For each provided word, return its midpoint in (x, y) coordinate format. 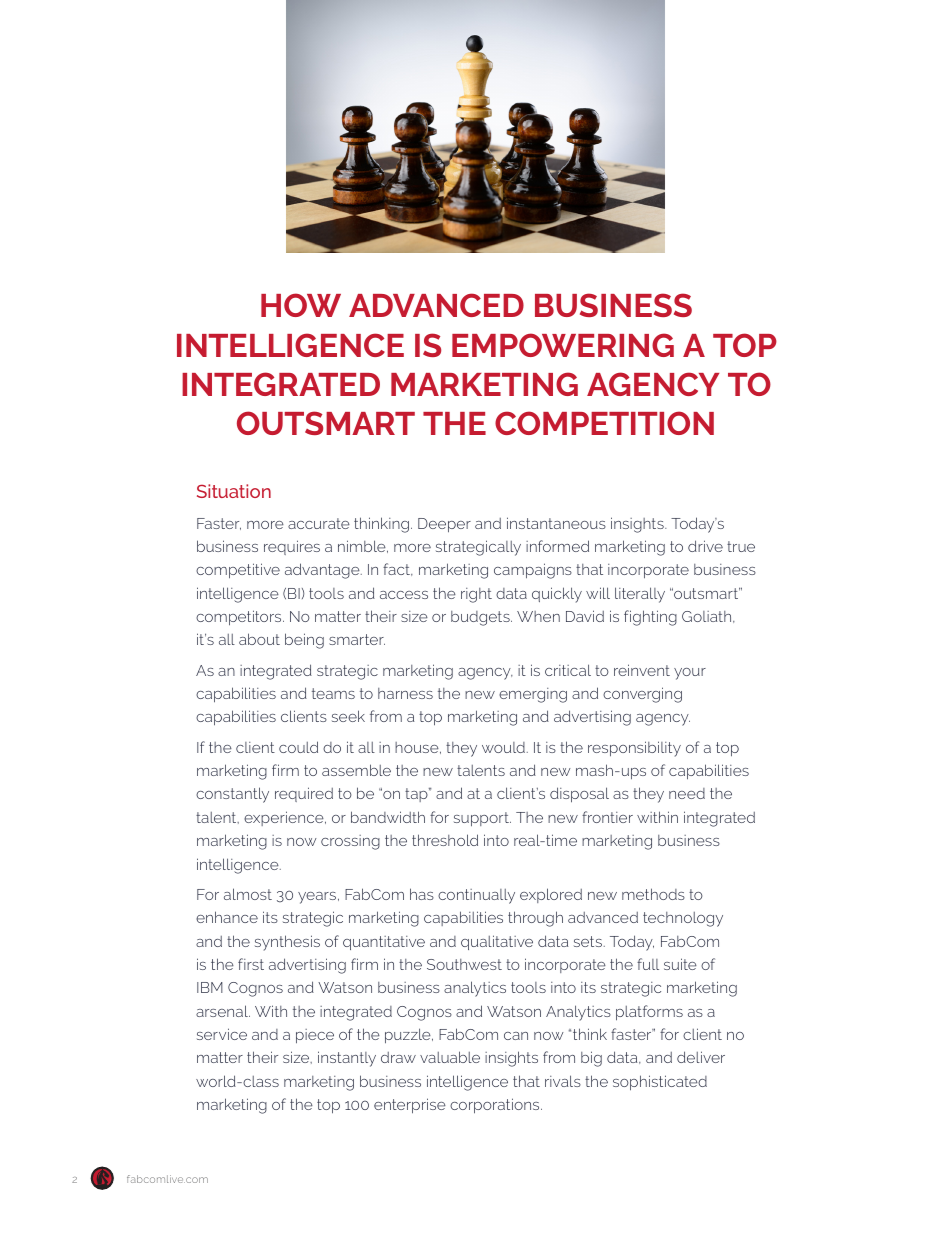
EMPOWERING (563, 345)
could (298, 747)
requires (292, 547)
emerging (533, 695)
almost (248, 894)
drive (705, 546)
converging (642, 695)
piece (315, 1036)
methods (653, 894)
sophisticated (660, 1083)
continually (476, 896)
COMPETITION (604, 423)
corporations (496, 1106)
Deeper (444, 525)
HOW (301, 305)
